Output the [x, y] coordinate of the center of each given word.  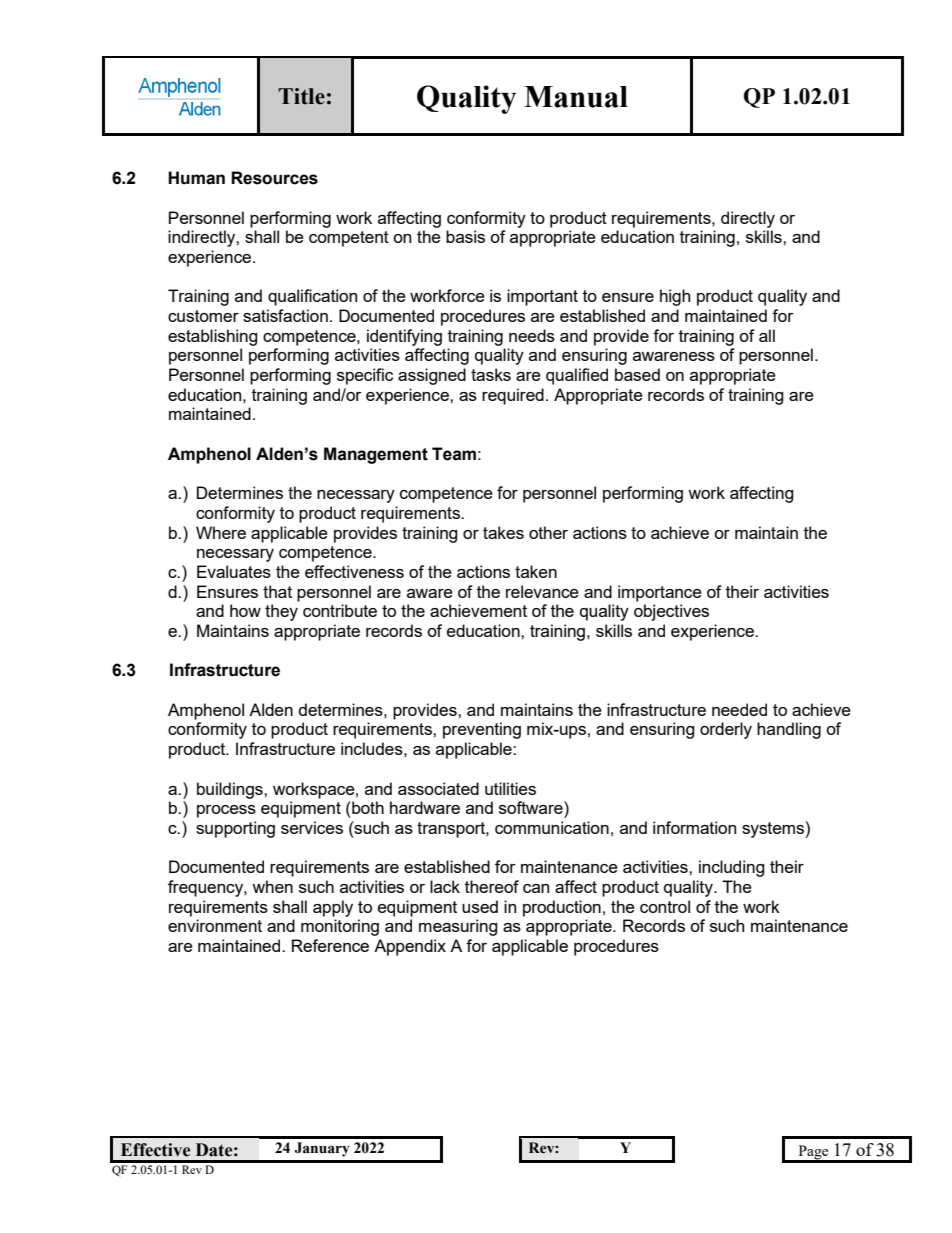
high [675, 297]
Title [301, 96]
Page [813, 1153]
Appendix [410, 947]
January [322, 1149]
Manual [576, 97]
